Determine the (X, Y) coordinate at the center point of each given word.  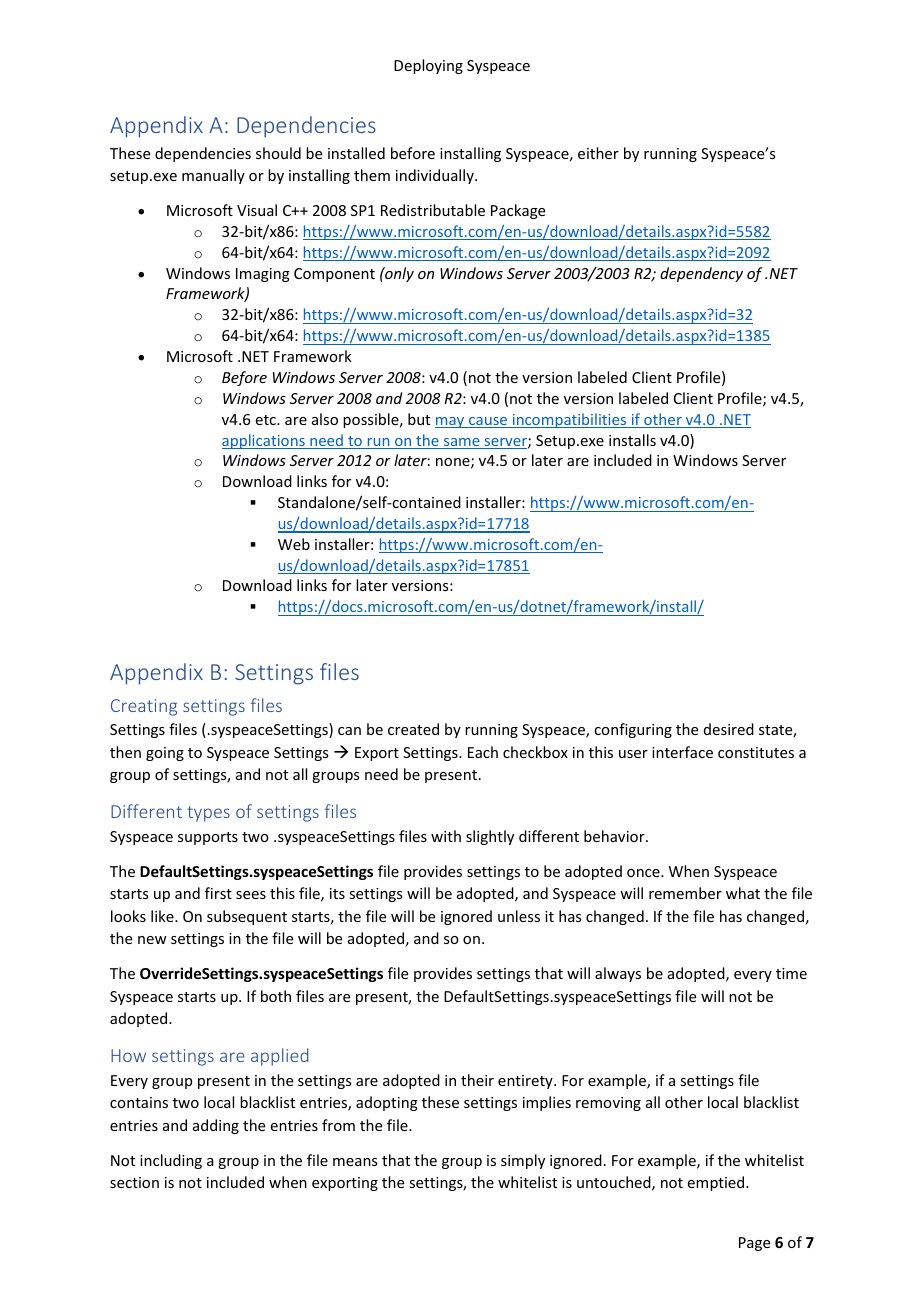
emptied (717, 1183)
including (171, 1161)
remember (685, 893)
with (446, 836)
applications (264, 441)
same (462, 443)
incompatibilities (569, 420)
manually (213, 176)
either (598, 153)
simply (523, 1161)
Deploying (428, 66)
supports (208, 838)
